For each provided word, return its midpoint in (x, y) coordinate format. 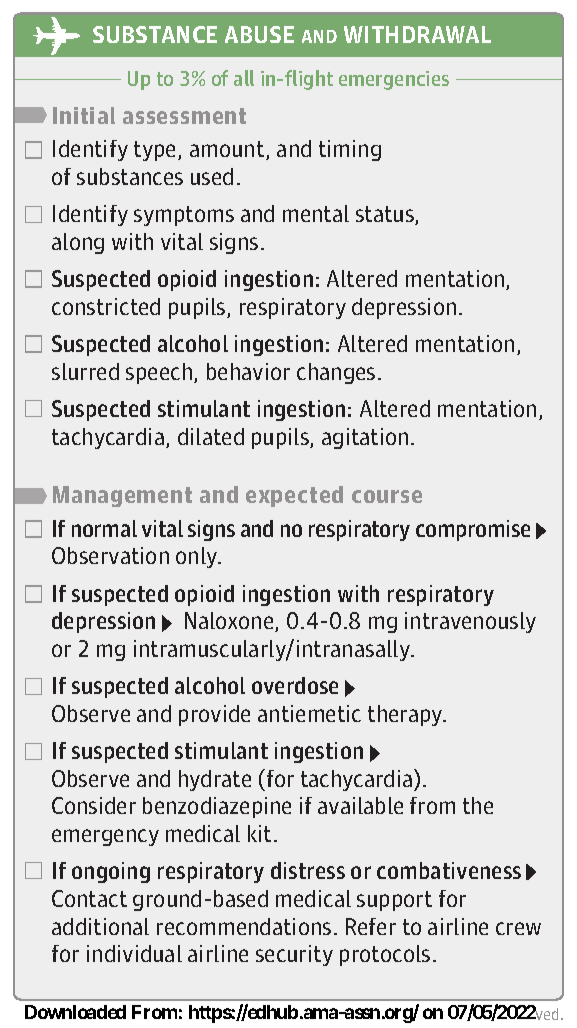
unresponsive (134, 373)
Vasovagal (102, 150)
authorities (328, 780)
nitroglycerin (347, 622)
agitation (365, 438)
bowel (193, 260)
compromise (473, 530)
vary (336, 713)
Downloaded (75, 1012)
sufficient (246, 649)
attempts (143, 672)
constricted (106, 306)
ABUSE (259, 34)
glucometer (223, 438)
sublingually (112, 650)
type (156, 151)
